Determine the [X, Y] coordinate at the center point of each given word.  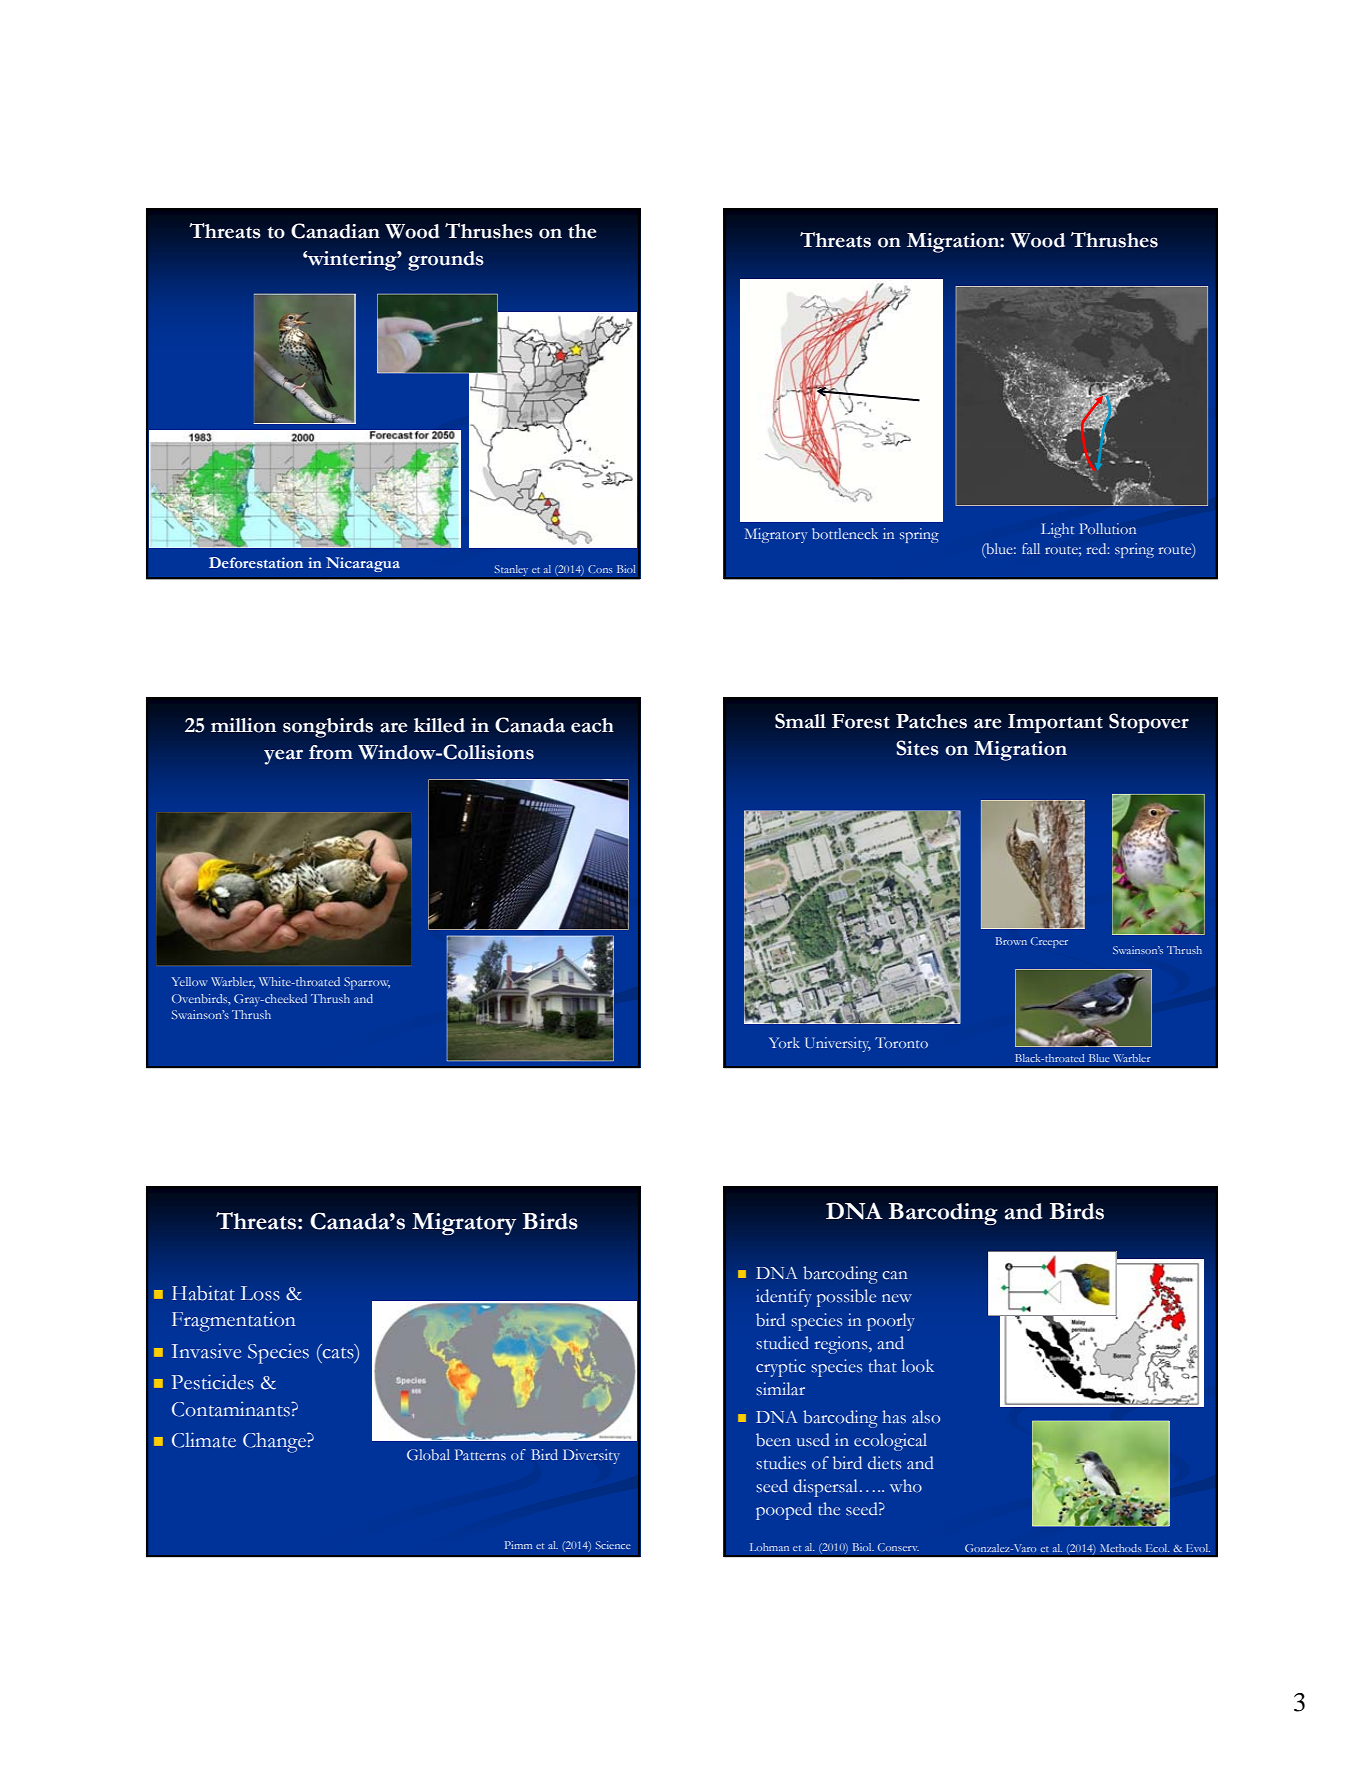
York [784, 1042]
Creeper [1049, 942]
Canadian [335, 231]
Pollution [1107, 528]
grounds [446, 261]
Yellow [190, 981]
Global [428, 1454]
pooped [784, 1511]
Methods [1121, 1548]
